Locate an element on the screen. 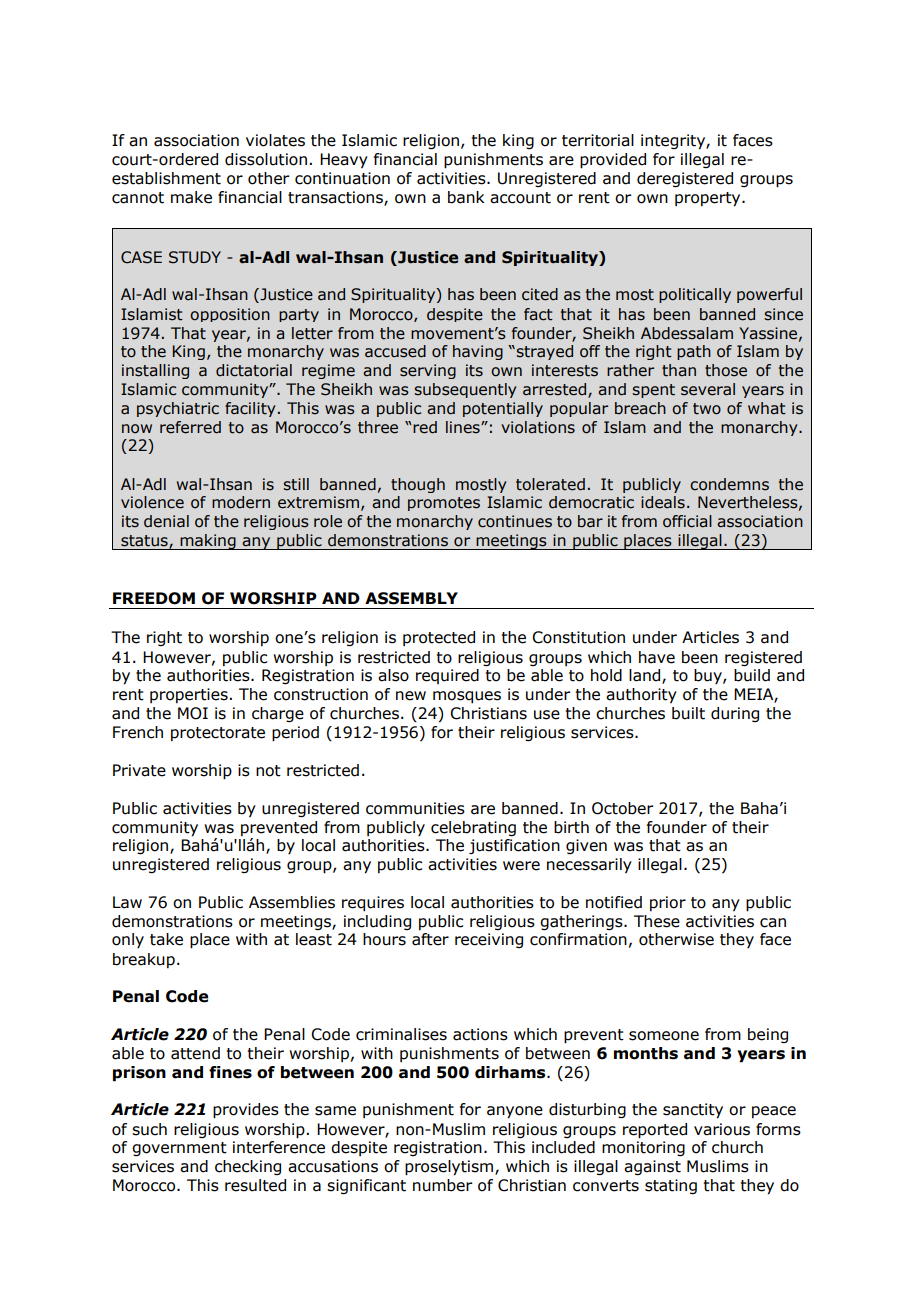 The height and width of the screenshot is (1308, 924). property is located at coordinates (709, 199).
